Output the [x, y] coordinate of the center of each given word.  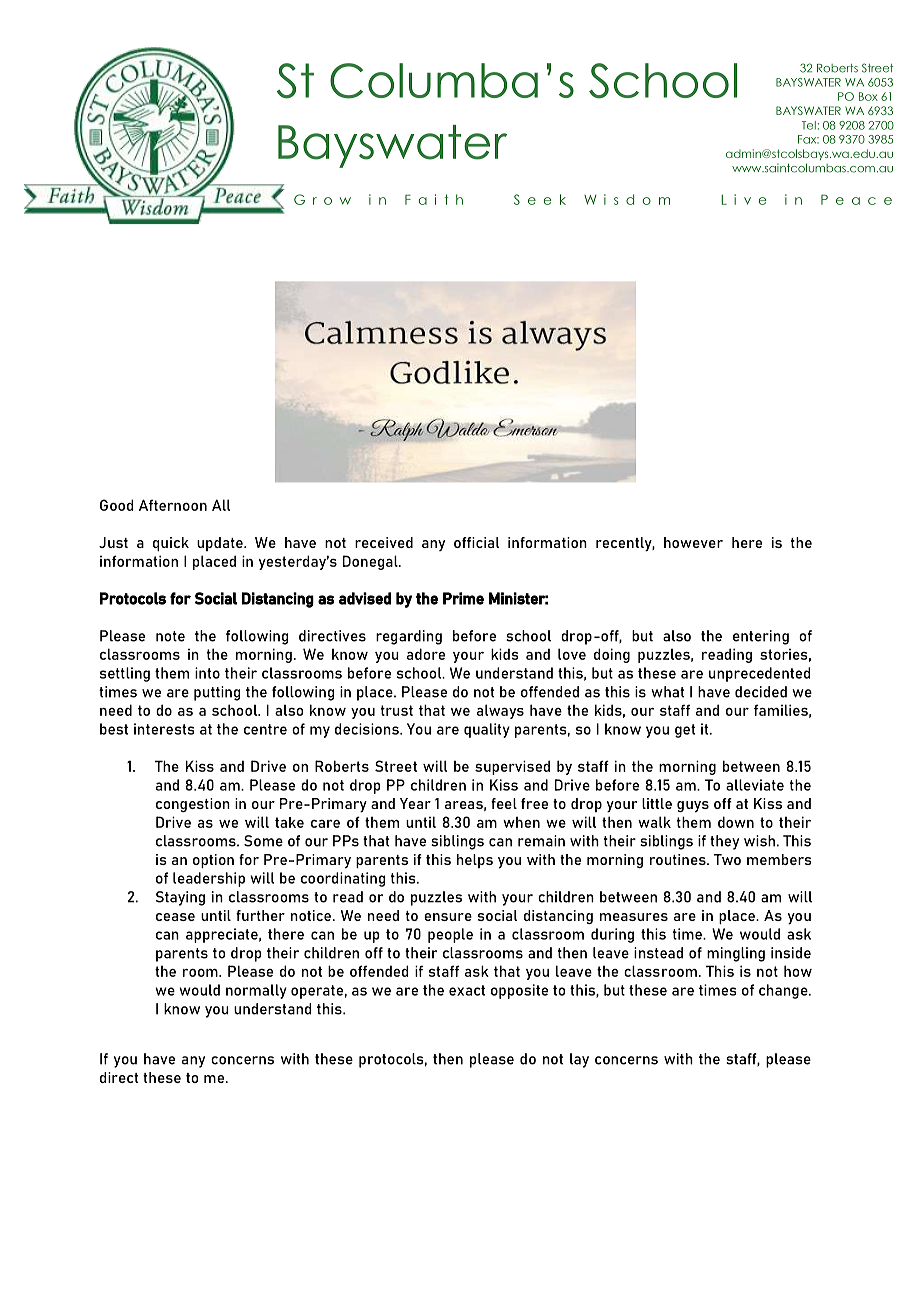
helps [475, 861]
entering [761, 637]
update [221, 544]
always [500, 711]
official [477, 542]
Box [868, 96]
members [779, 859]
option [213, 861]
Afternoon [173, 505]
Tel [809, 125]
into [207, 673]
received [384, 542]
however [693, 542]
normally [256, 991]
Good [117, 505]
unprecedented [760, 674]
